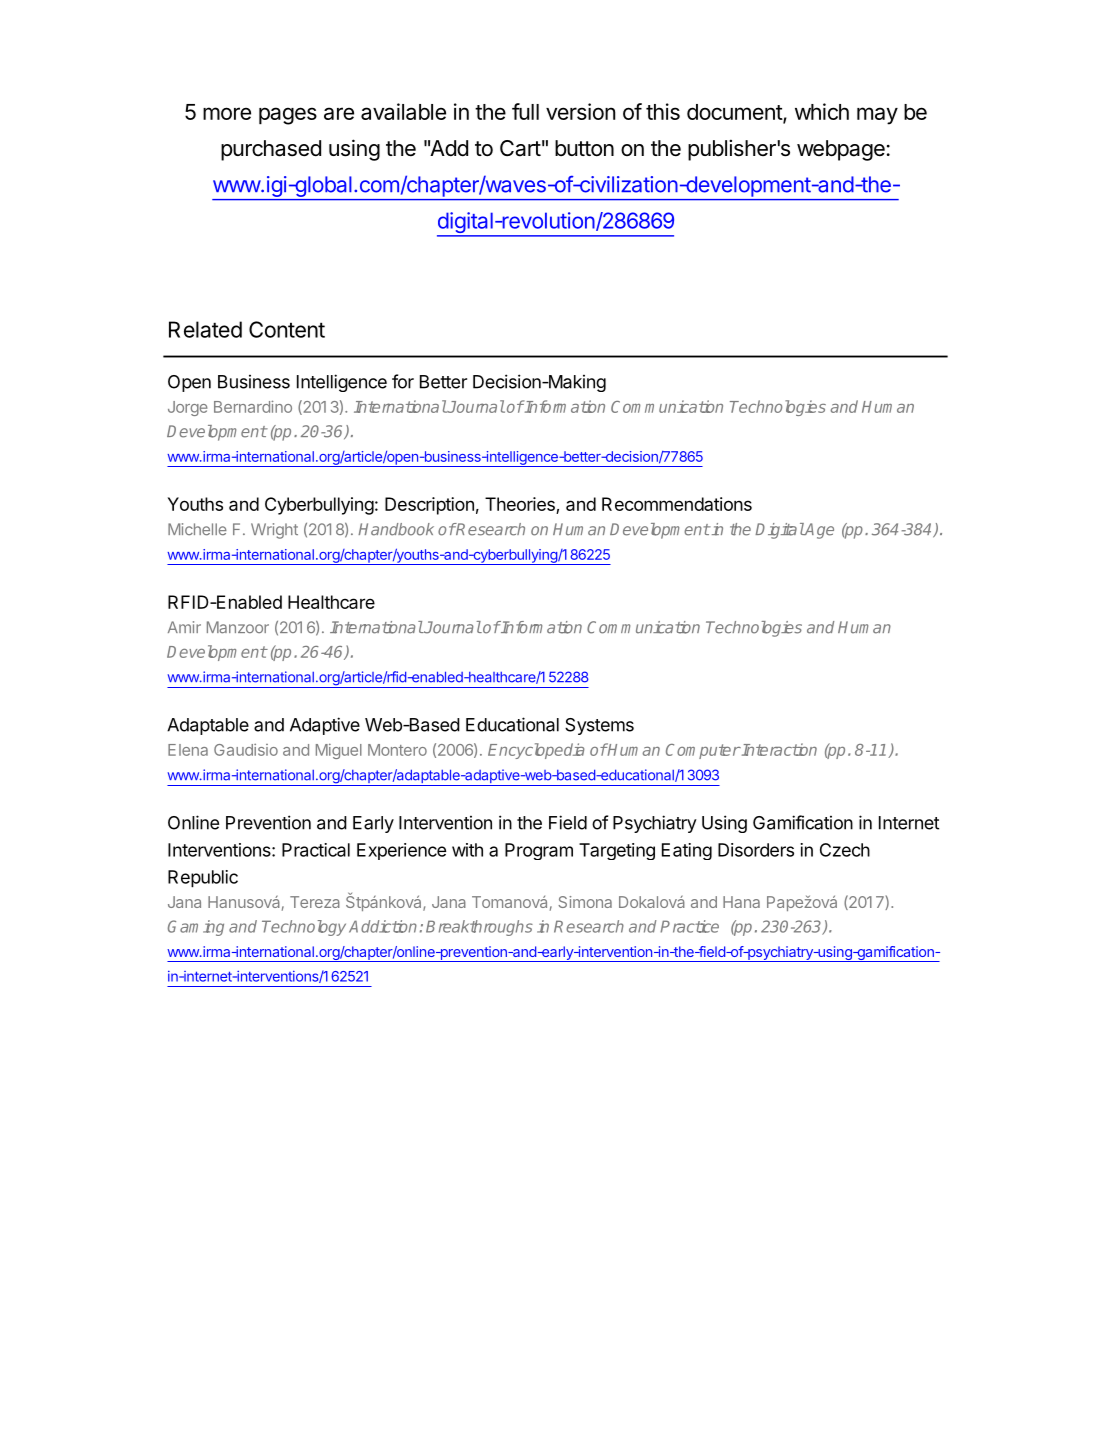  Describe the element at coordinates (520, 504) in the document. I see `Theories` at that location.
